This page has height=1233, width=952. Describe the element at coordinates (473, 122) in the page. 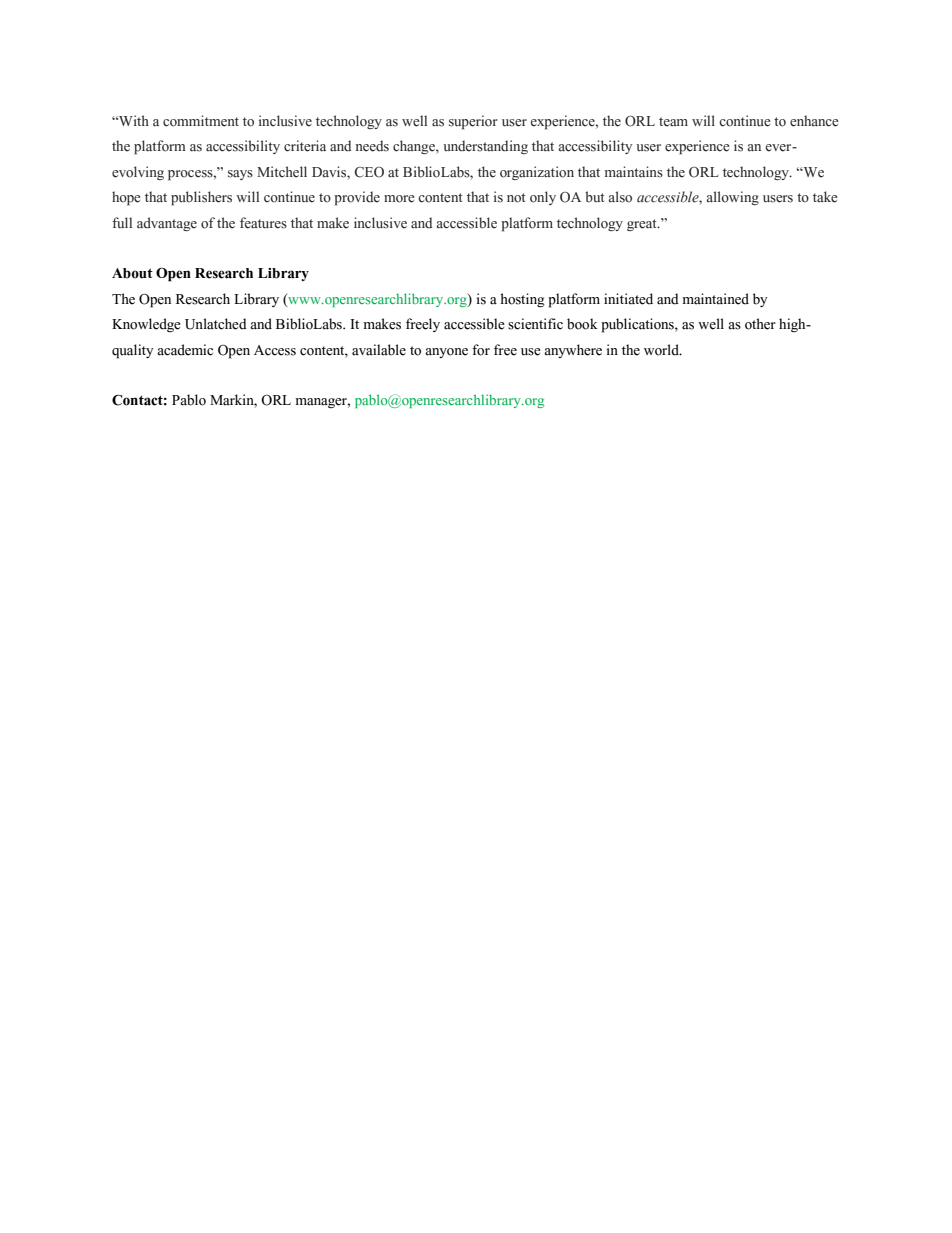

I see `superior` at that location.
